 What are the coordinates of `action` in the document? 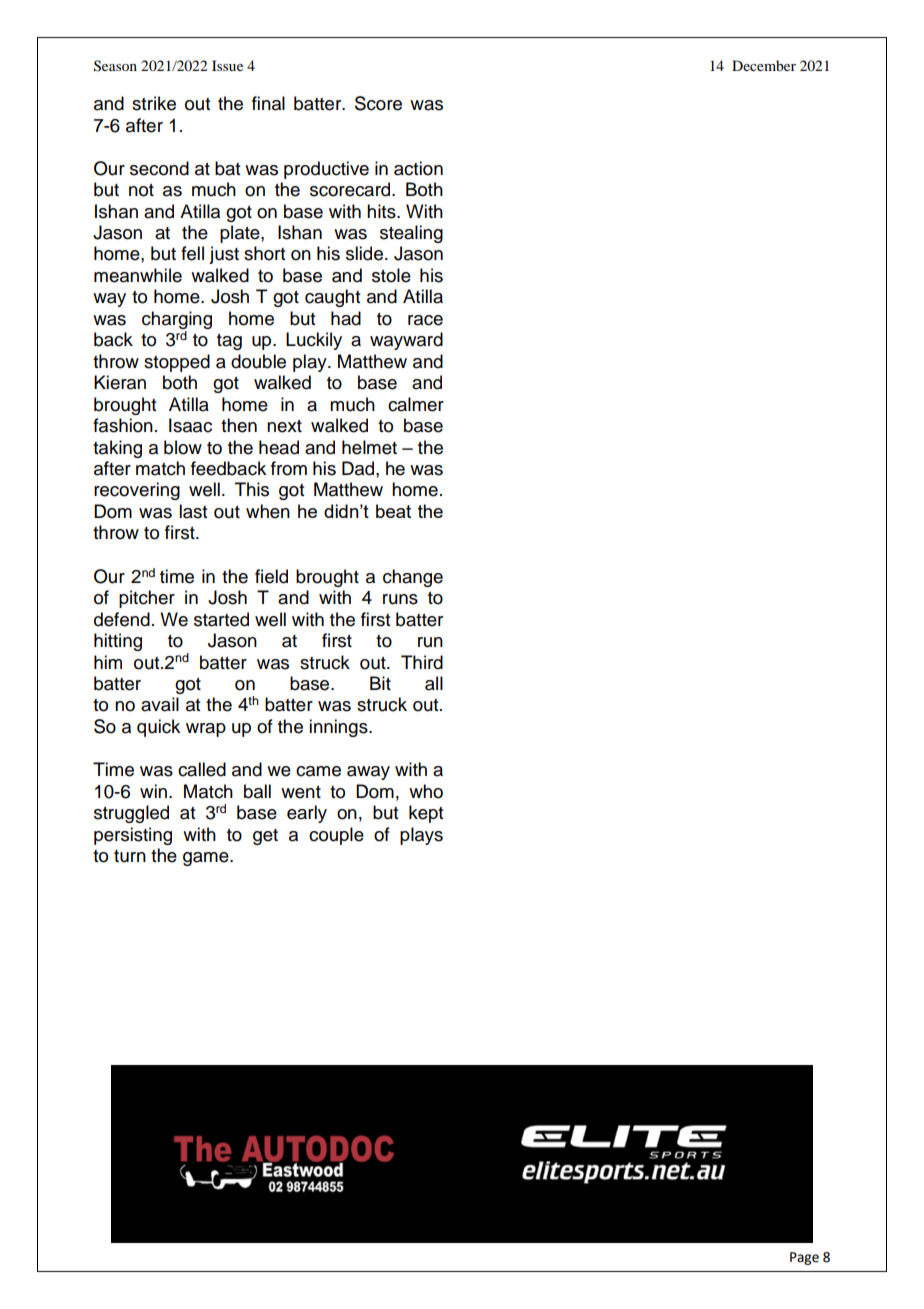 It's located at (418, 168).
